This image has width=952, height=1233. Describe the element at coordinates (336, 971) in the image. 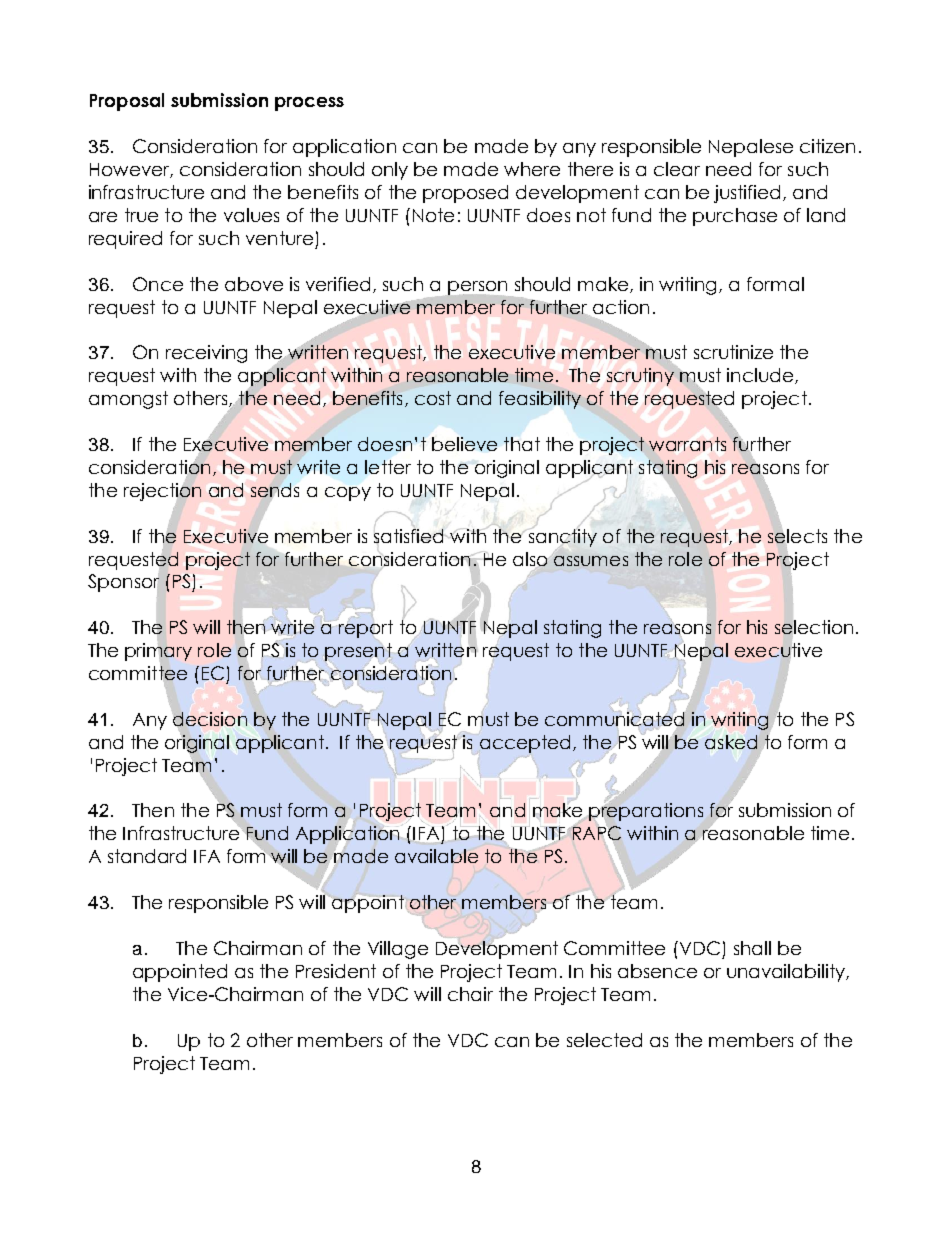

I see `President` at that location.
